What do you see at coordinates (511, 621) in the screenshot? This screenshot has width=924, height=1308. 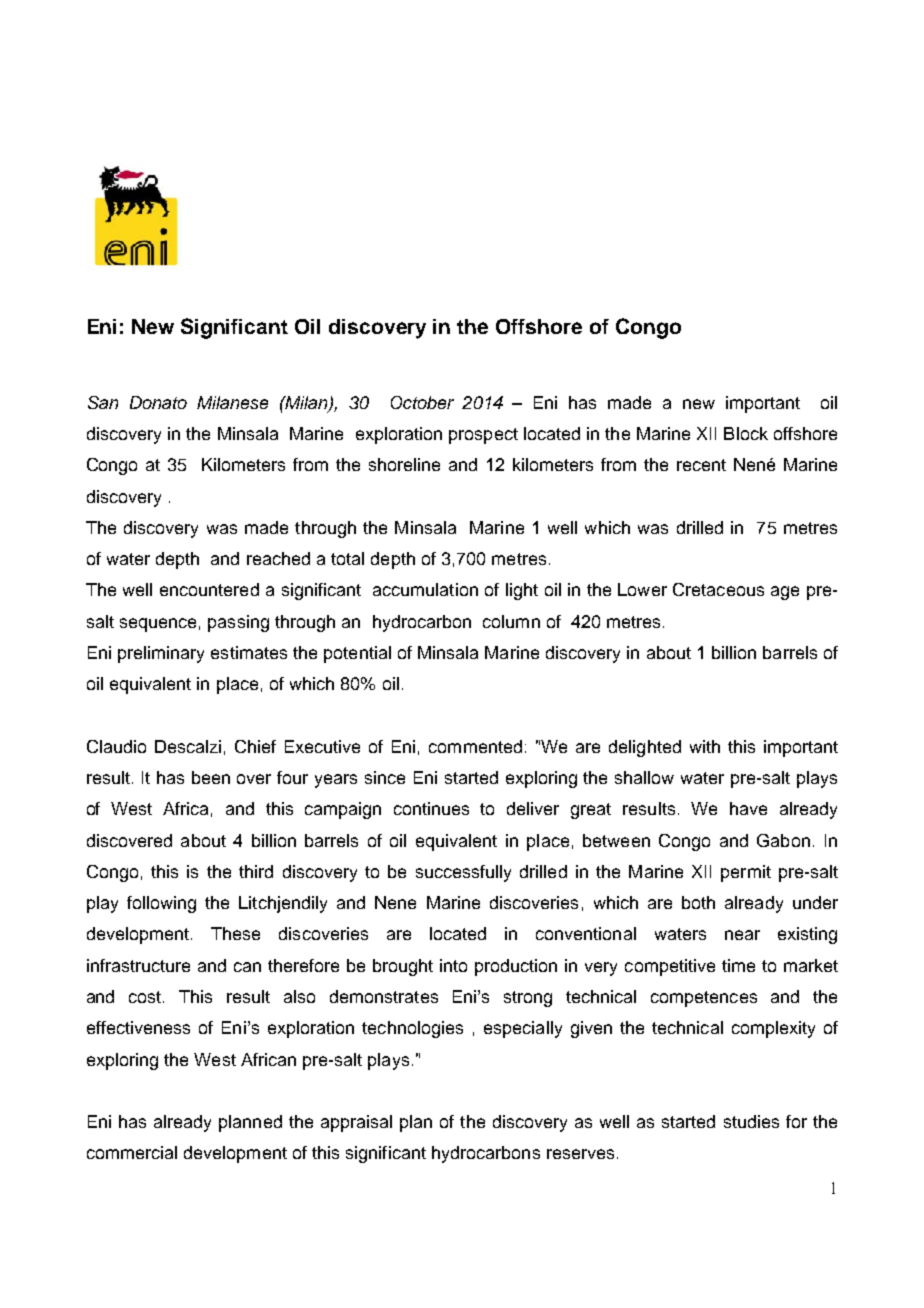 I see `column` at bounding box center [511, 621].
